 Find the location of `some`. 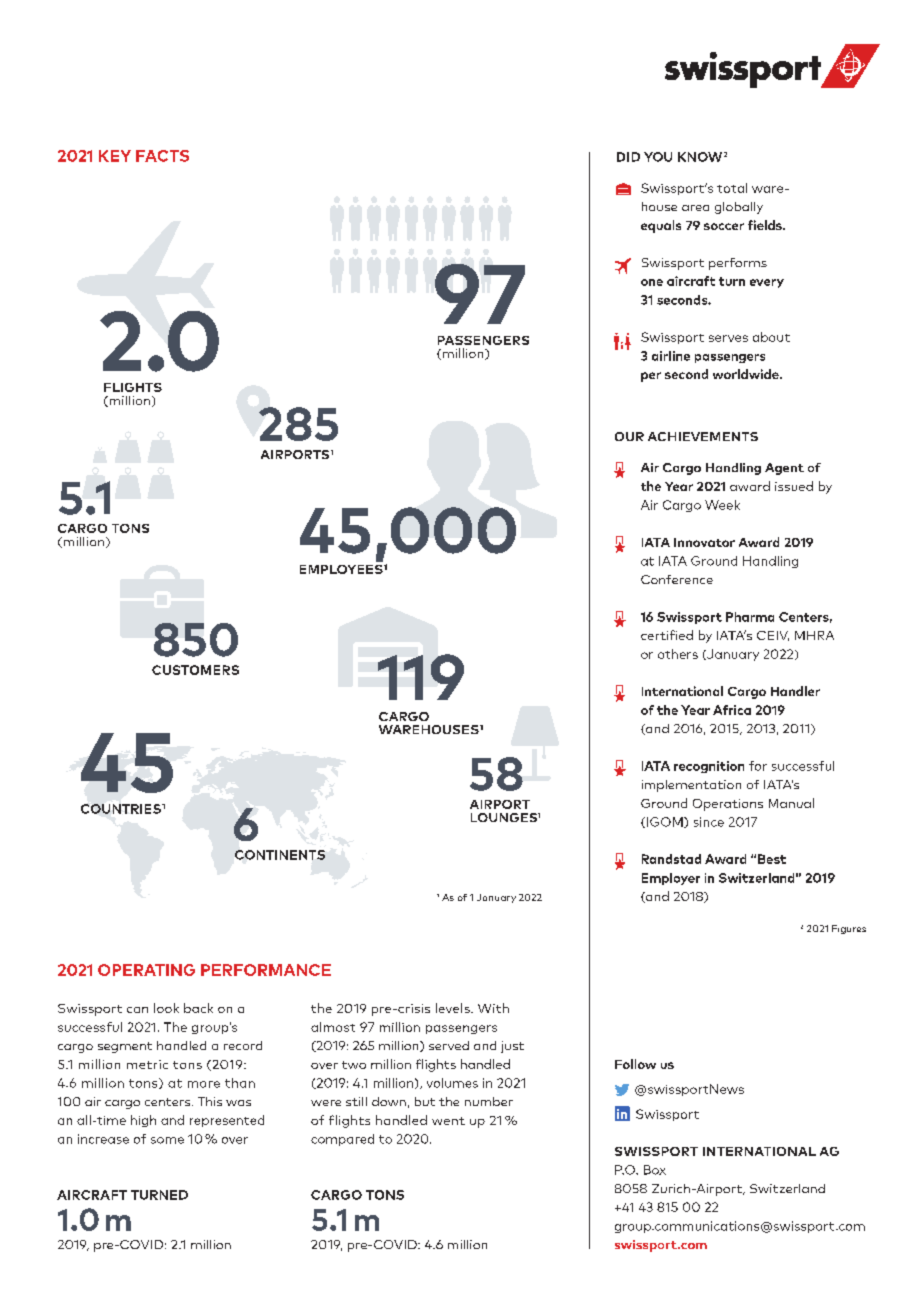

some is located at coordinates (167, 1140).
